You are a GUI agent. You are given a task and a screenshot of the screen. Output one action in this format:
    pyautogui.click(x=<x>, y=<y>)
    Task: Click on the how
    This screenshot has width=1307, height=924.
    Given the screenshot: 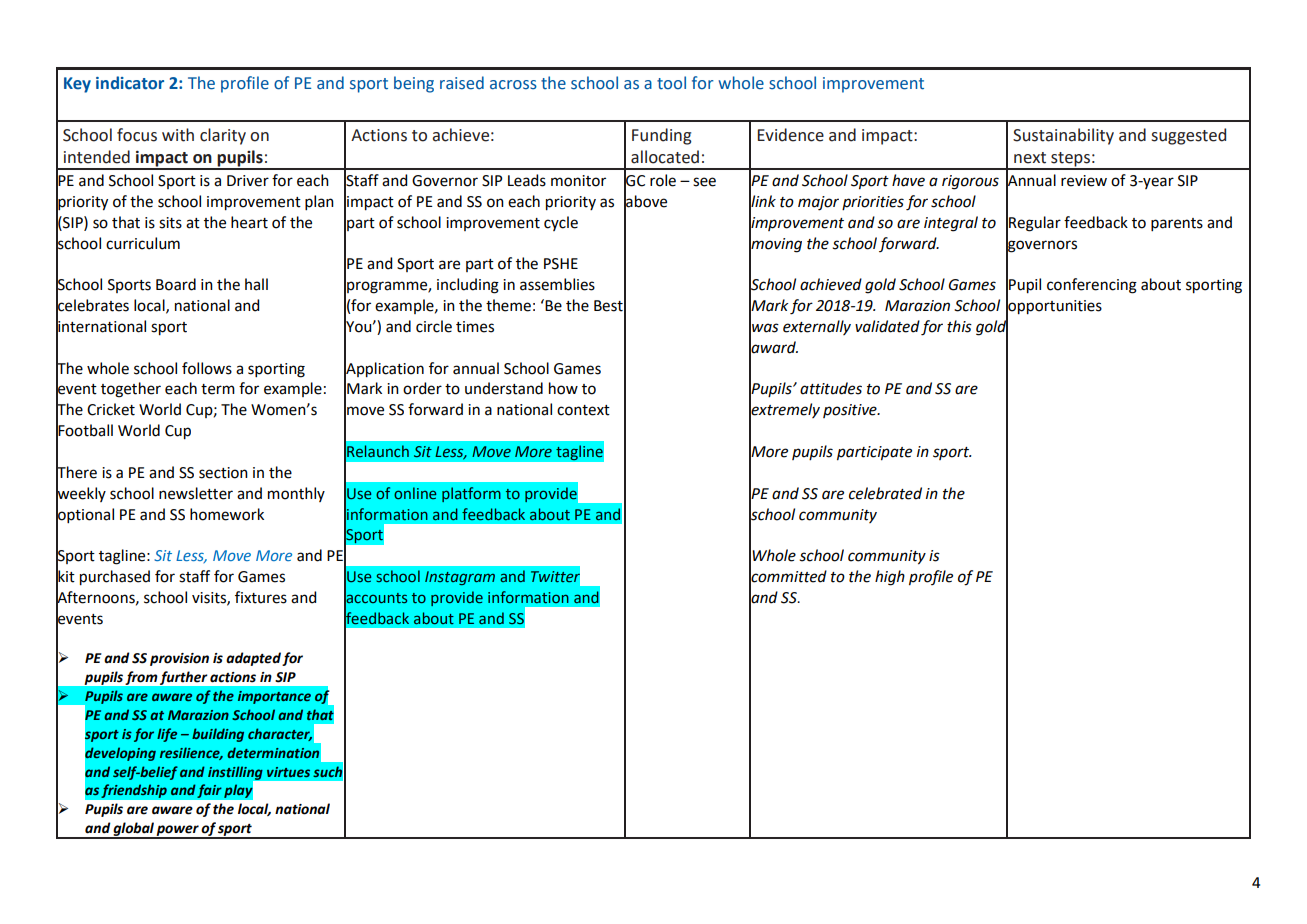 What is the action you would take?
    pyautogui.click(x=563, y=388)
